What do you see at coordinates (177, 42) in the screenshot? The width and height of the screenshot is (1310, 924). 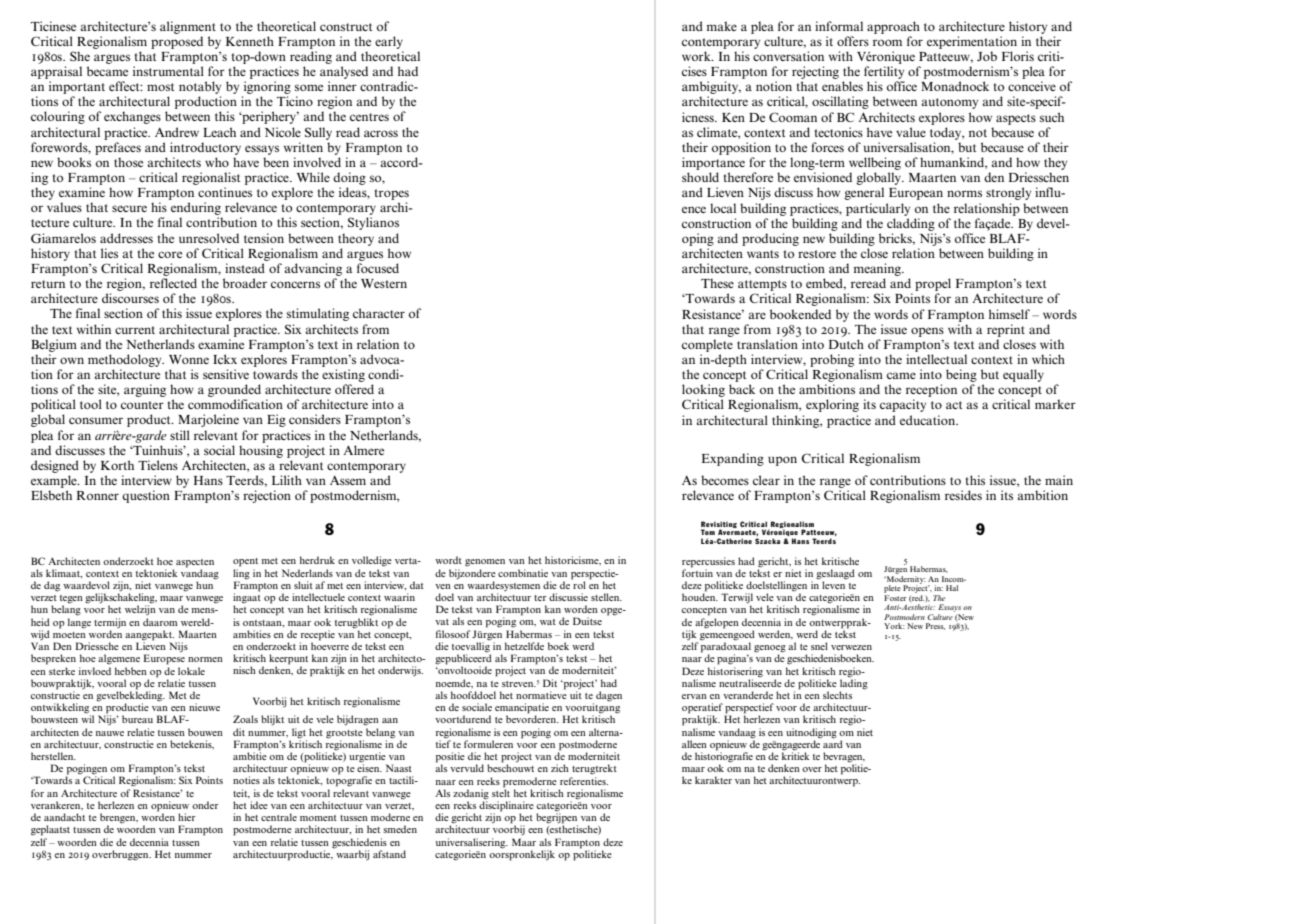 I see `proposed` at bounding box center [177, 42].
